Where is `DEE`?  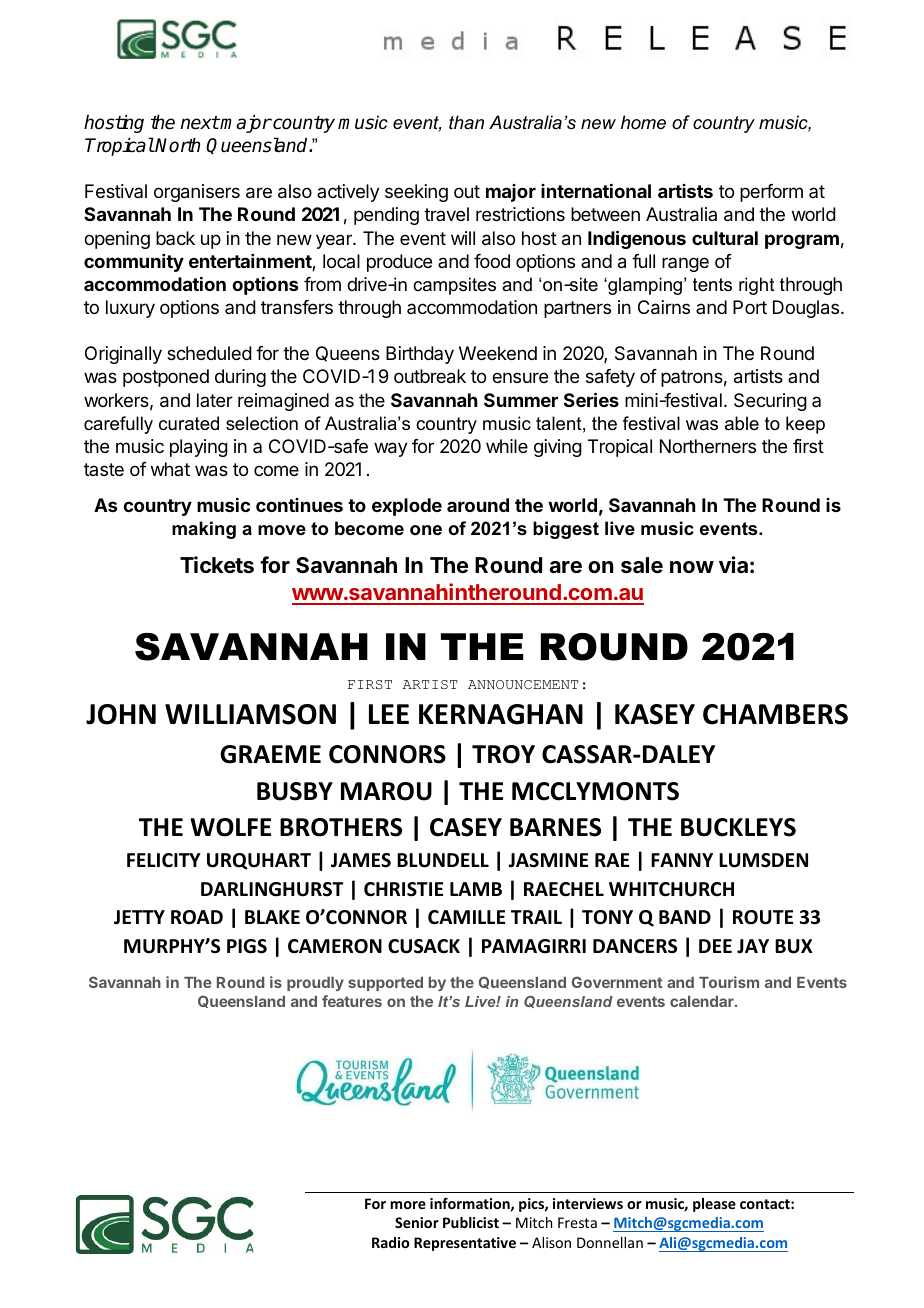
DEE is located at coordinates (715, 946).
